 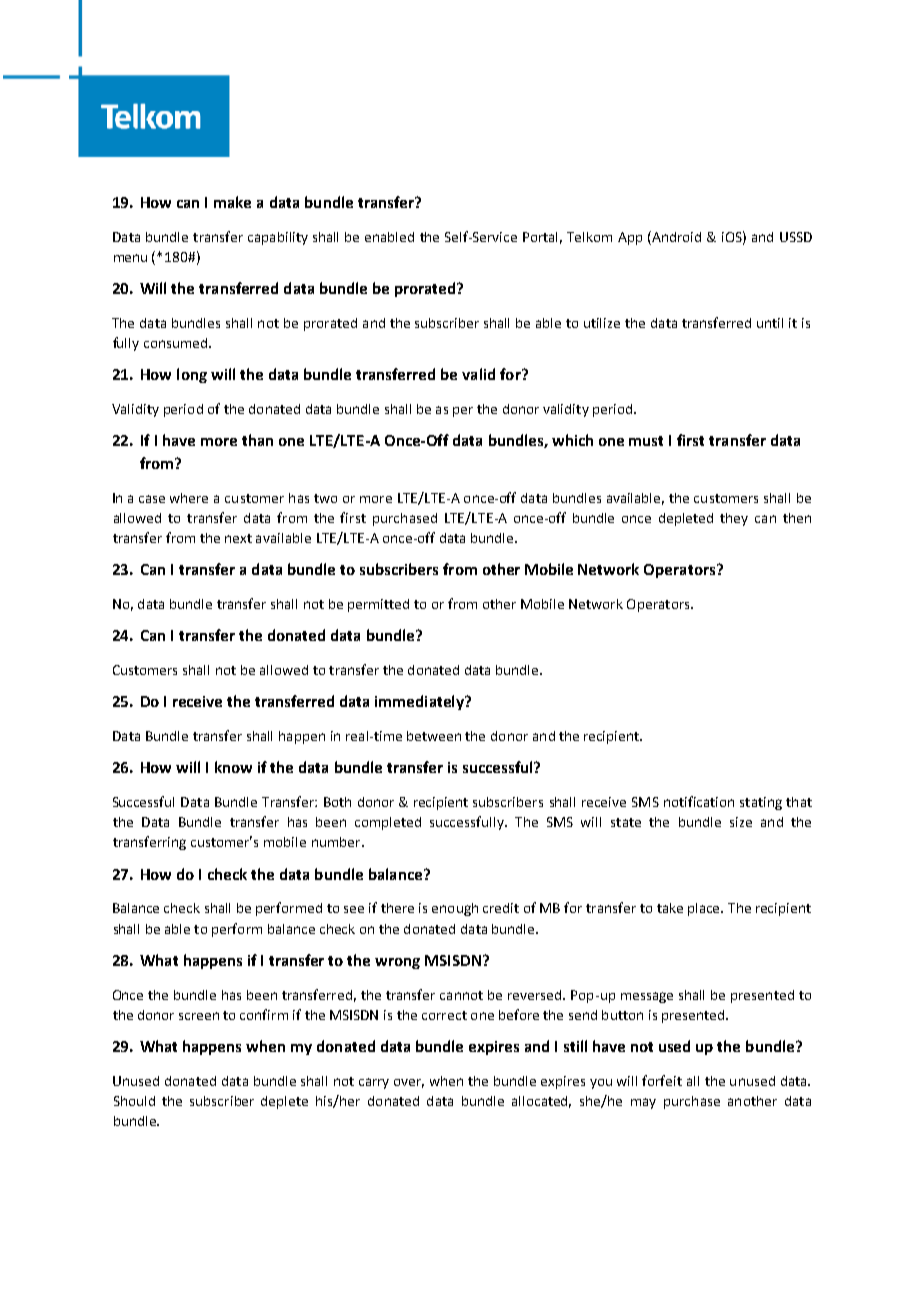 I want to click on notification, so click(x=699, y=801).
